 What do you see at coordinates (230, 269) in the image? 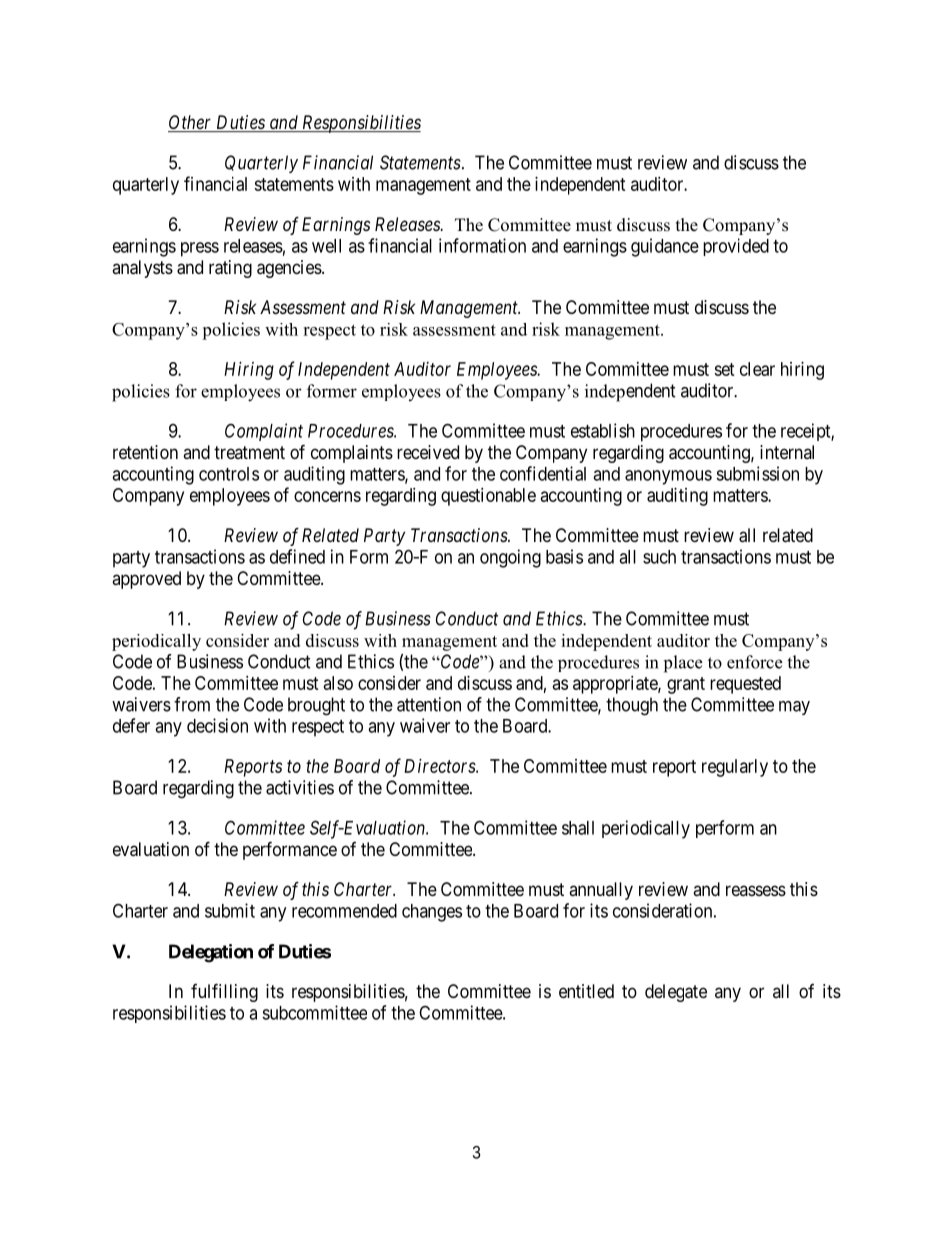
I see `rating` at bounding box center [230, 269].
